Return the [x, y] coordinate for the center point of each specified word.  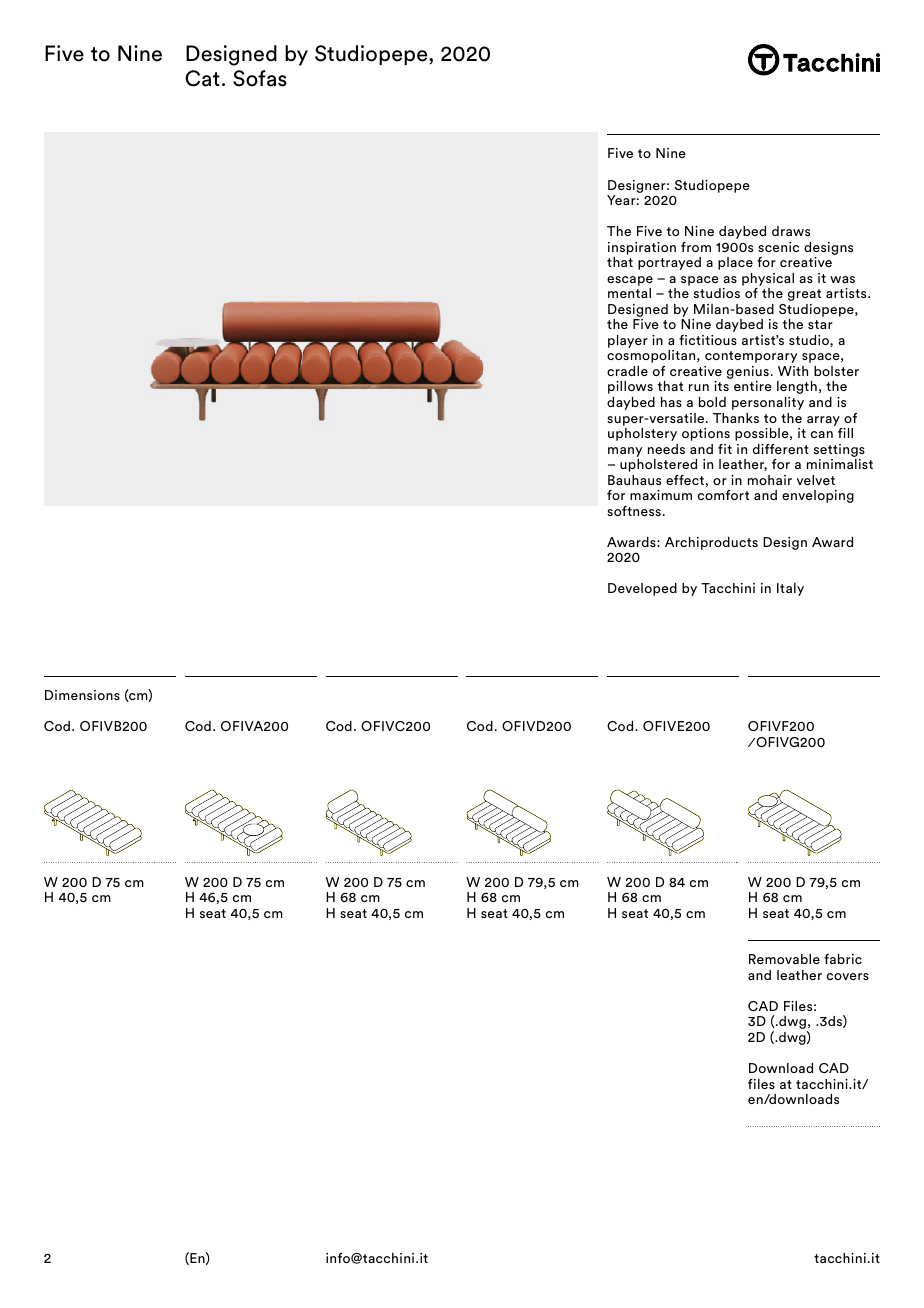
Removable [784, 959]
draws [791, 231]
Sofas [260, 78]
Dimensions [82, 695]
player [628, 341]
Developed [642, 589]
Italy [790, 589]
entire [753, 386]
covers [848, 976]
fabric [843, 959]
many [625, 452]
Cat [202, 78]
